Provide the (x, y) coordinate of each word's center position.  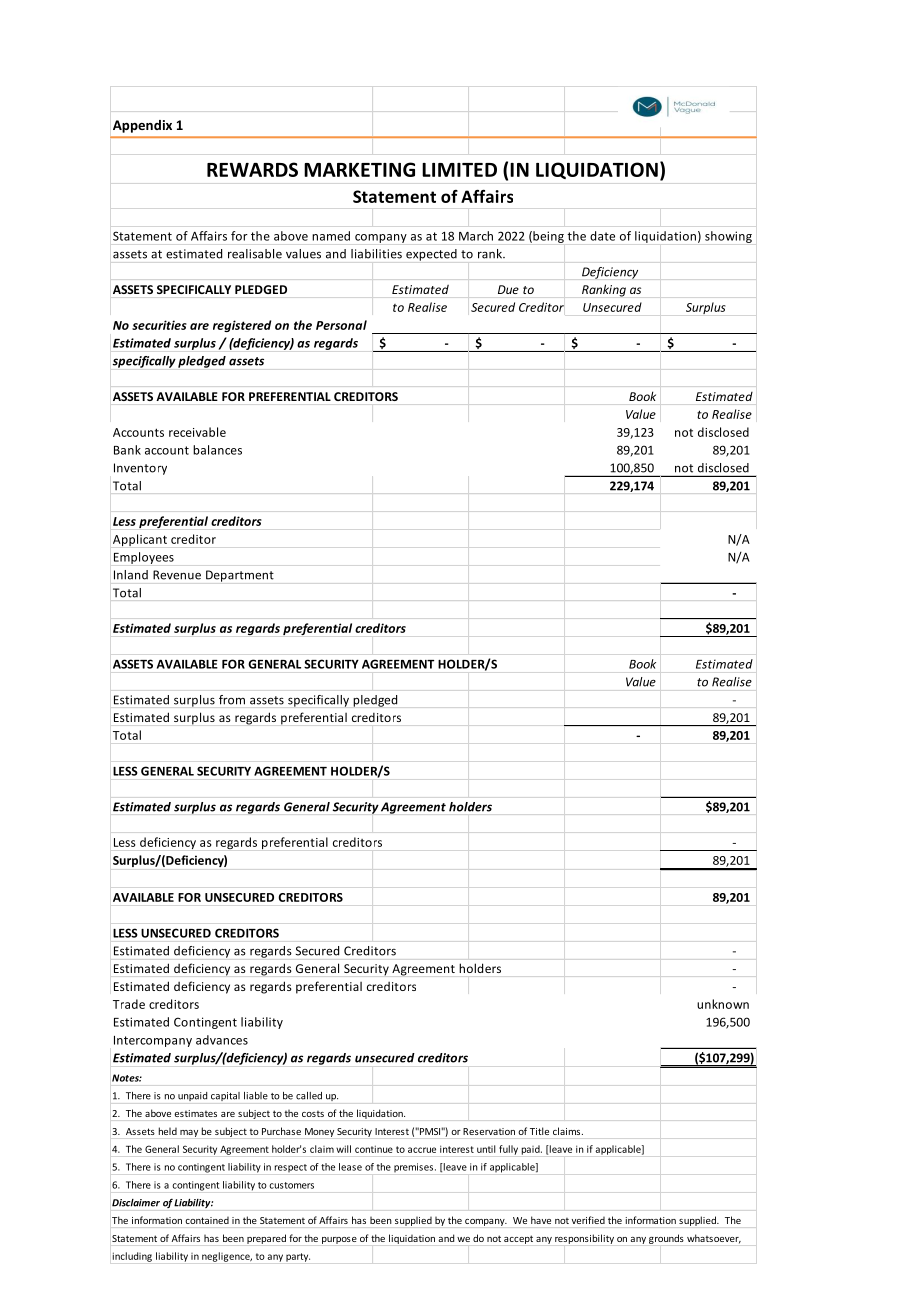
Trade (129, 1004)
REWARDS (252, 169)
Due (508, 289)
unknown (723, 1004)
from (232, 699)
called (309, 1096)
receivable (197, 432)
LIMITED (459, 170)
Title (539, 1131)
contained (207, 1220)
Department (240, 576)
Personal (341, 325)
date (602, 236)
